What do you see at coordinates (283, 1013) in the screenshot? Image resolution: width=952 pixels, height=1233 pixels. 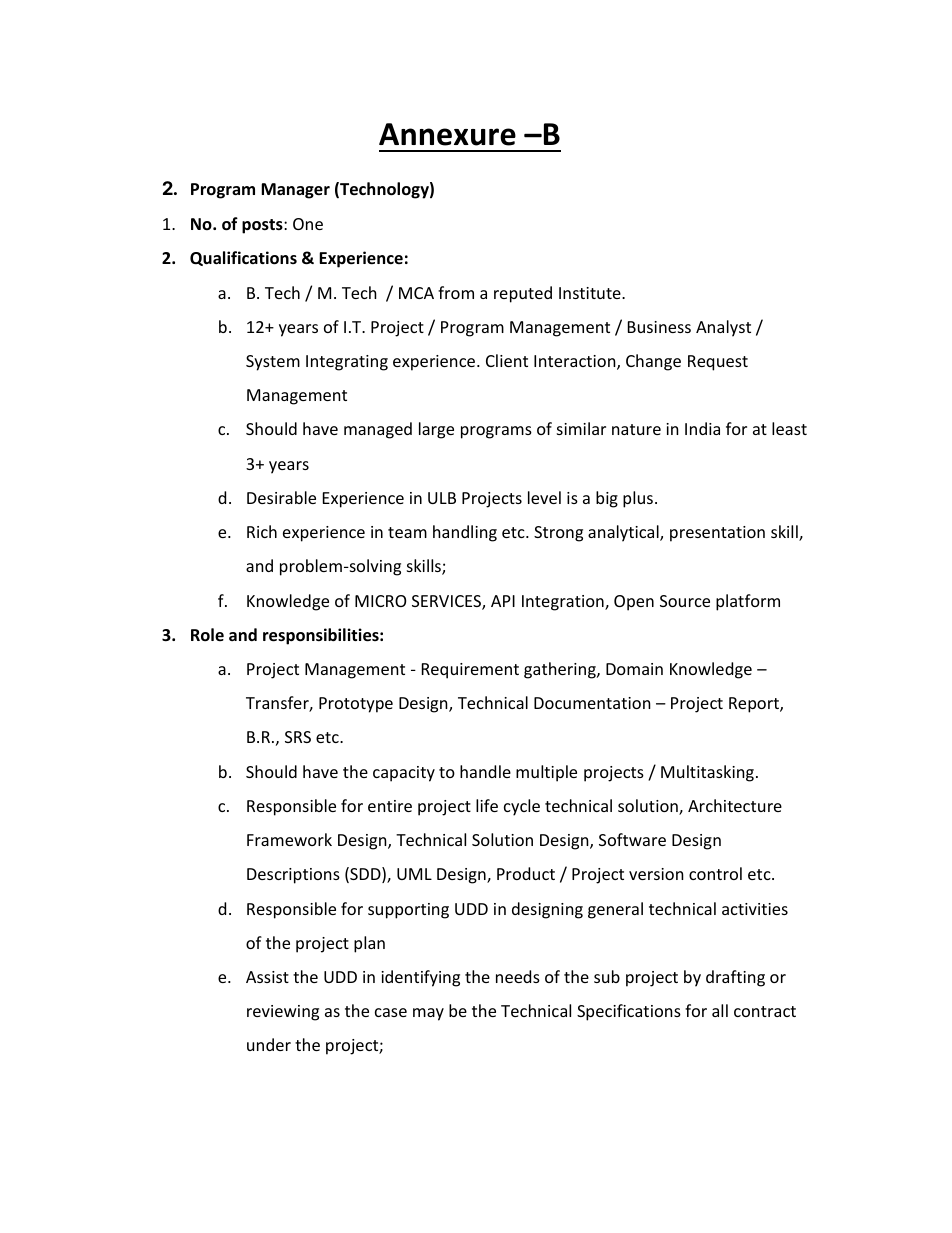 I see `reviewing` at bounding box center [283, 1013].
